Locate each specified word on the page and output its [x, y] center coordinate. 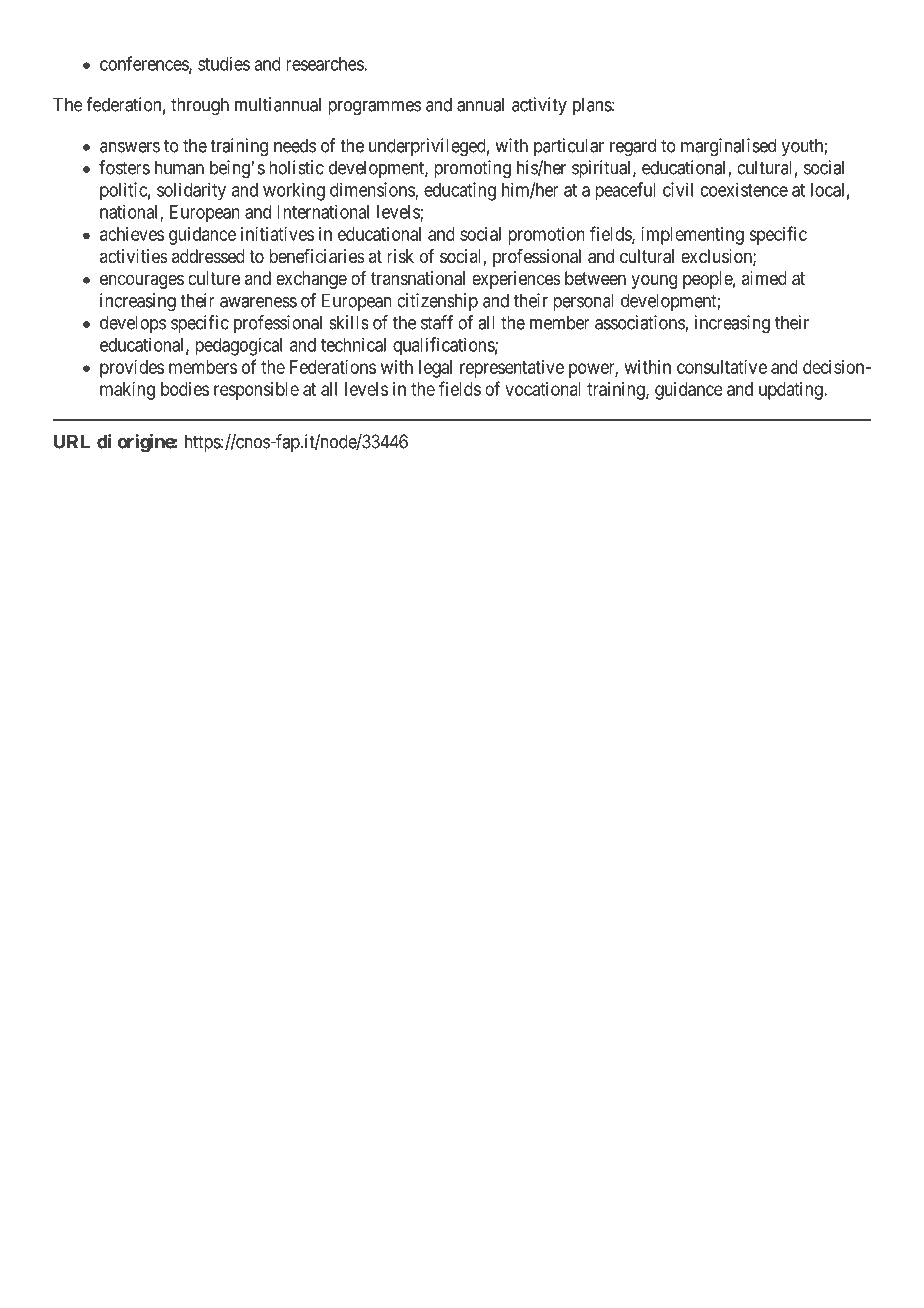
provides [132, 369]
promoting [472, 169]
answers [130, 147]
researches [325, 64]
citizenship [437, 302]
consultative [722, 367]
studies [224, 63]
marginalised [728, 147]
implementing [692, 236]
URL [72, 441]
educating [460, 191]
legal [435, 369]
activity [539, 106]
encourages [142, 281]
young [654, 281]
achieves [132, 234]
